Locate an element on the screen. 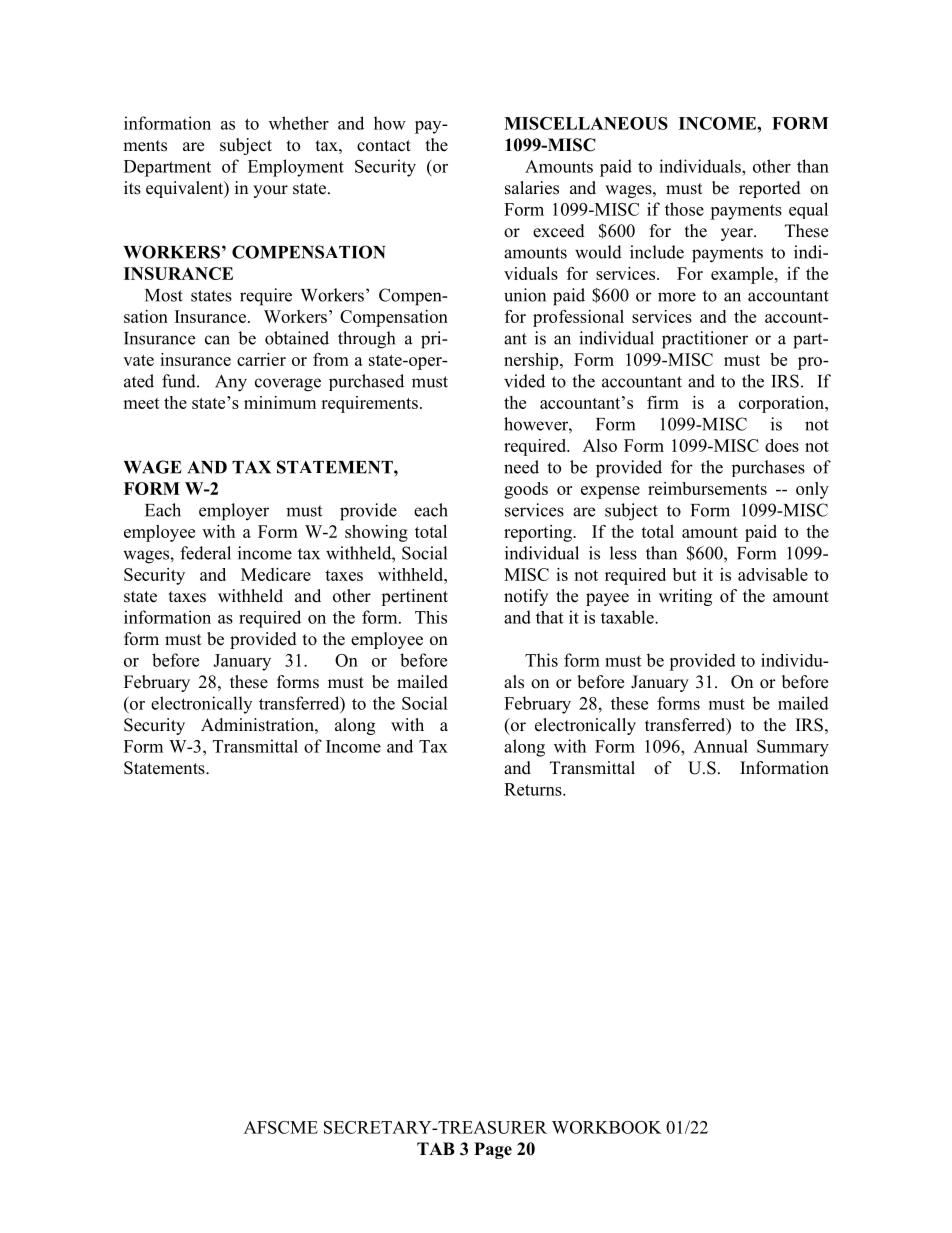 The width and height of the screenshot is (952, 1233). reported is located at coordinates (770, 189).
